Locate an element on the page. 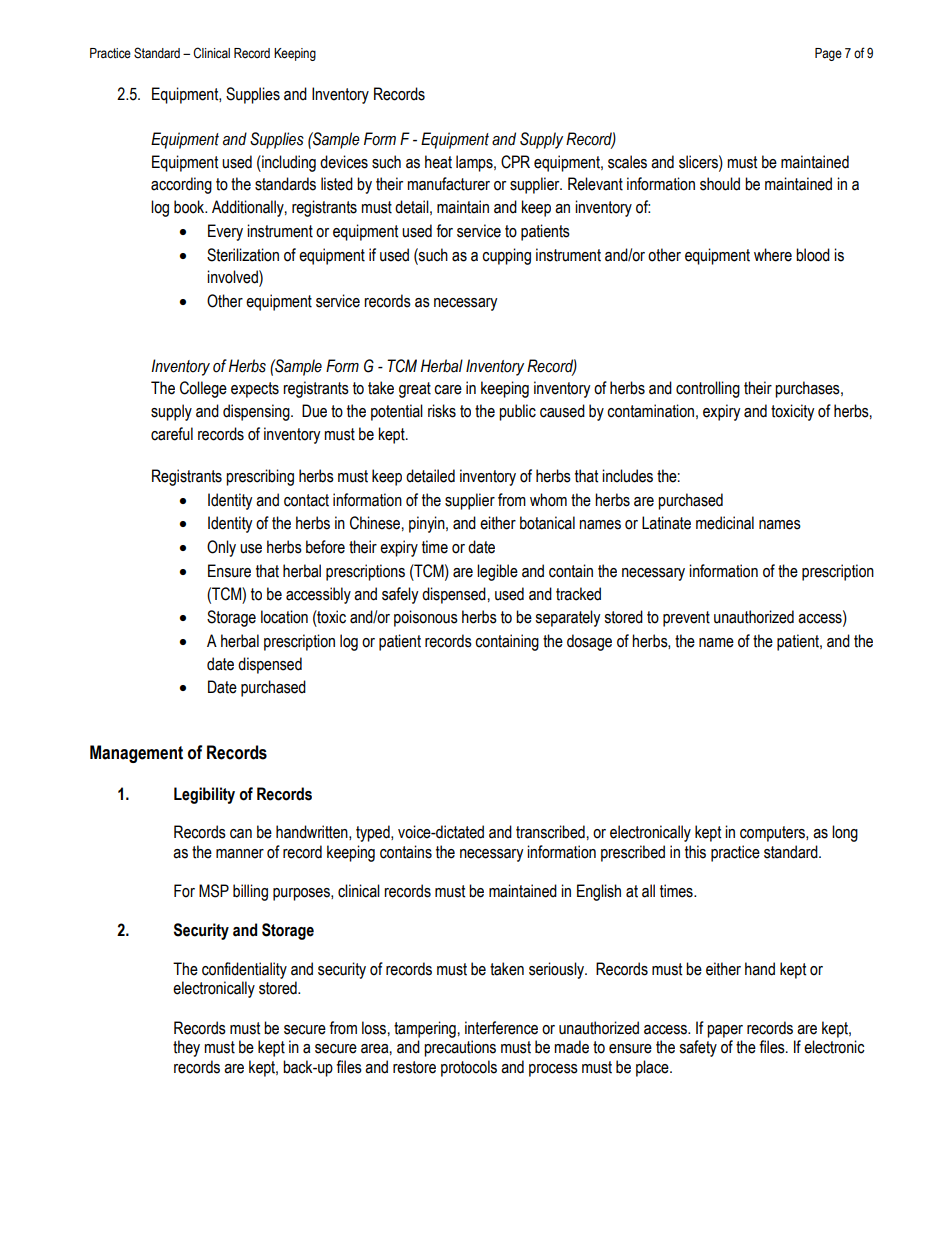 Image resolution: width=952 pixels, height=1233 pixels. legible is located at coordinates (497, 572).
